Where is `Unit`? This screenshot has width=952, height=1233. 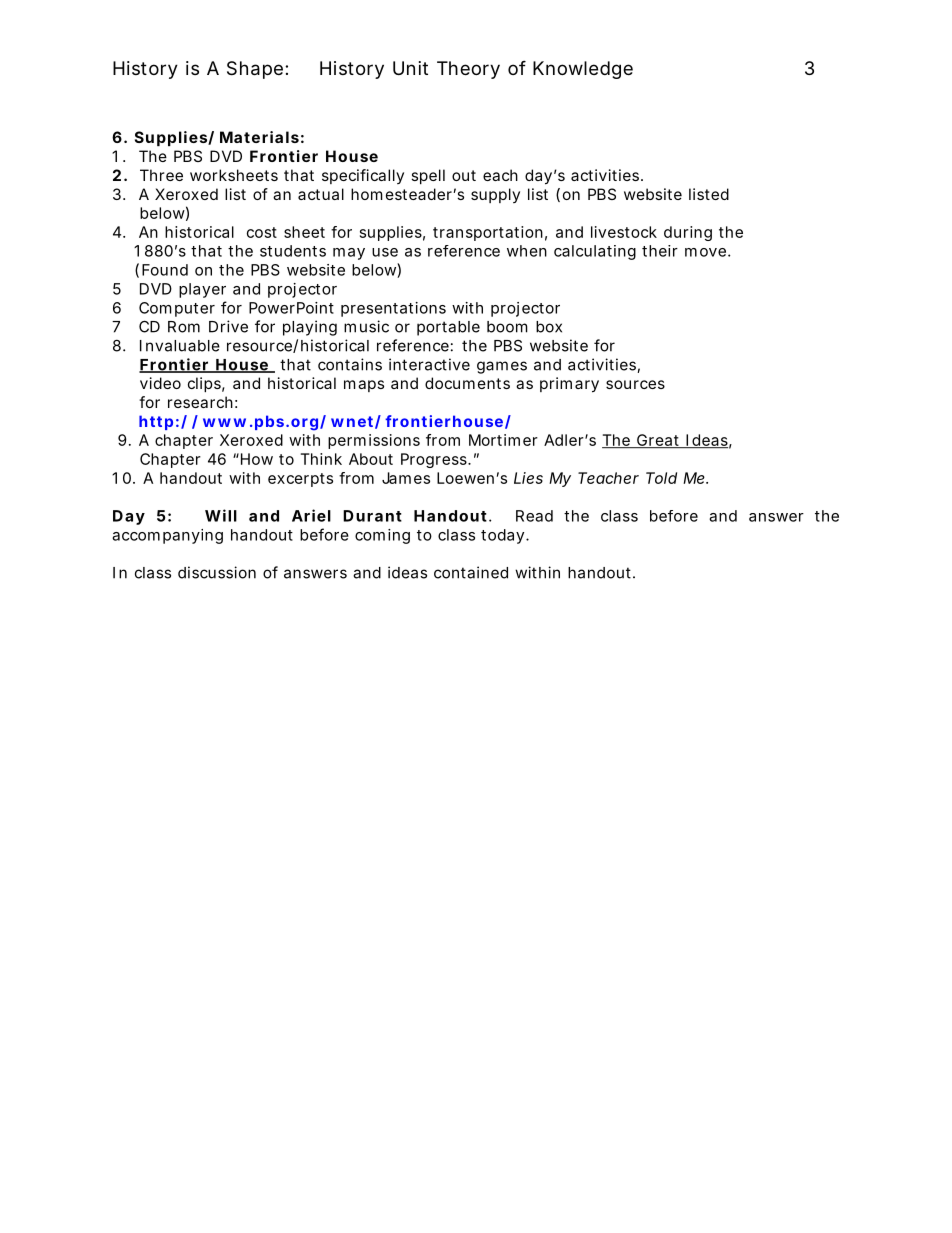
Unit is located at coordinates (410, 68).
